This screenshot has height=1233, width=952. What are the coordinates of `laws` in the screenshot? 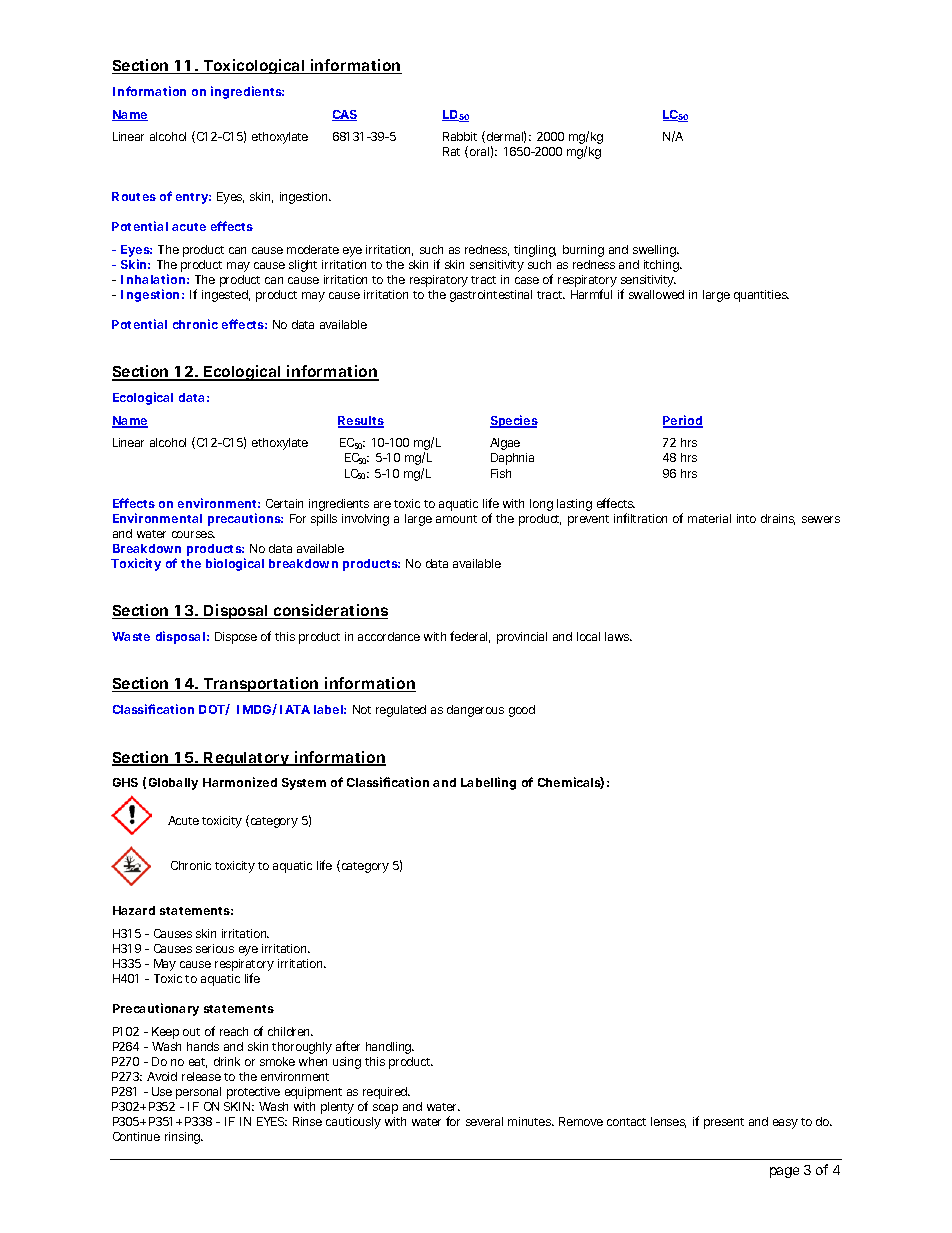 It's located at (618, 636).
